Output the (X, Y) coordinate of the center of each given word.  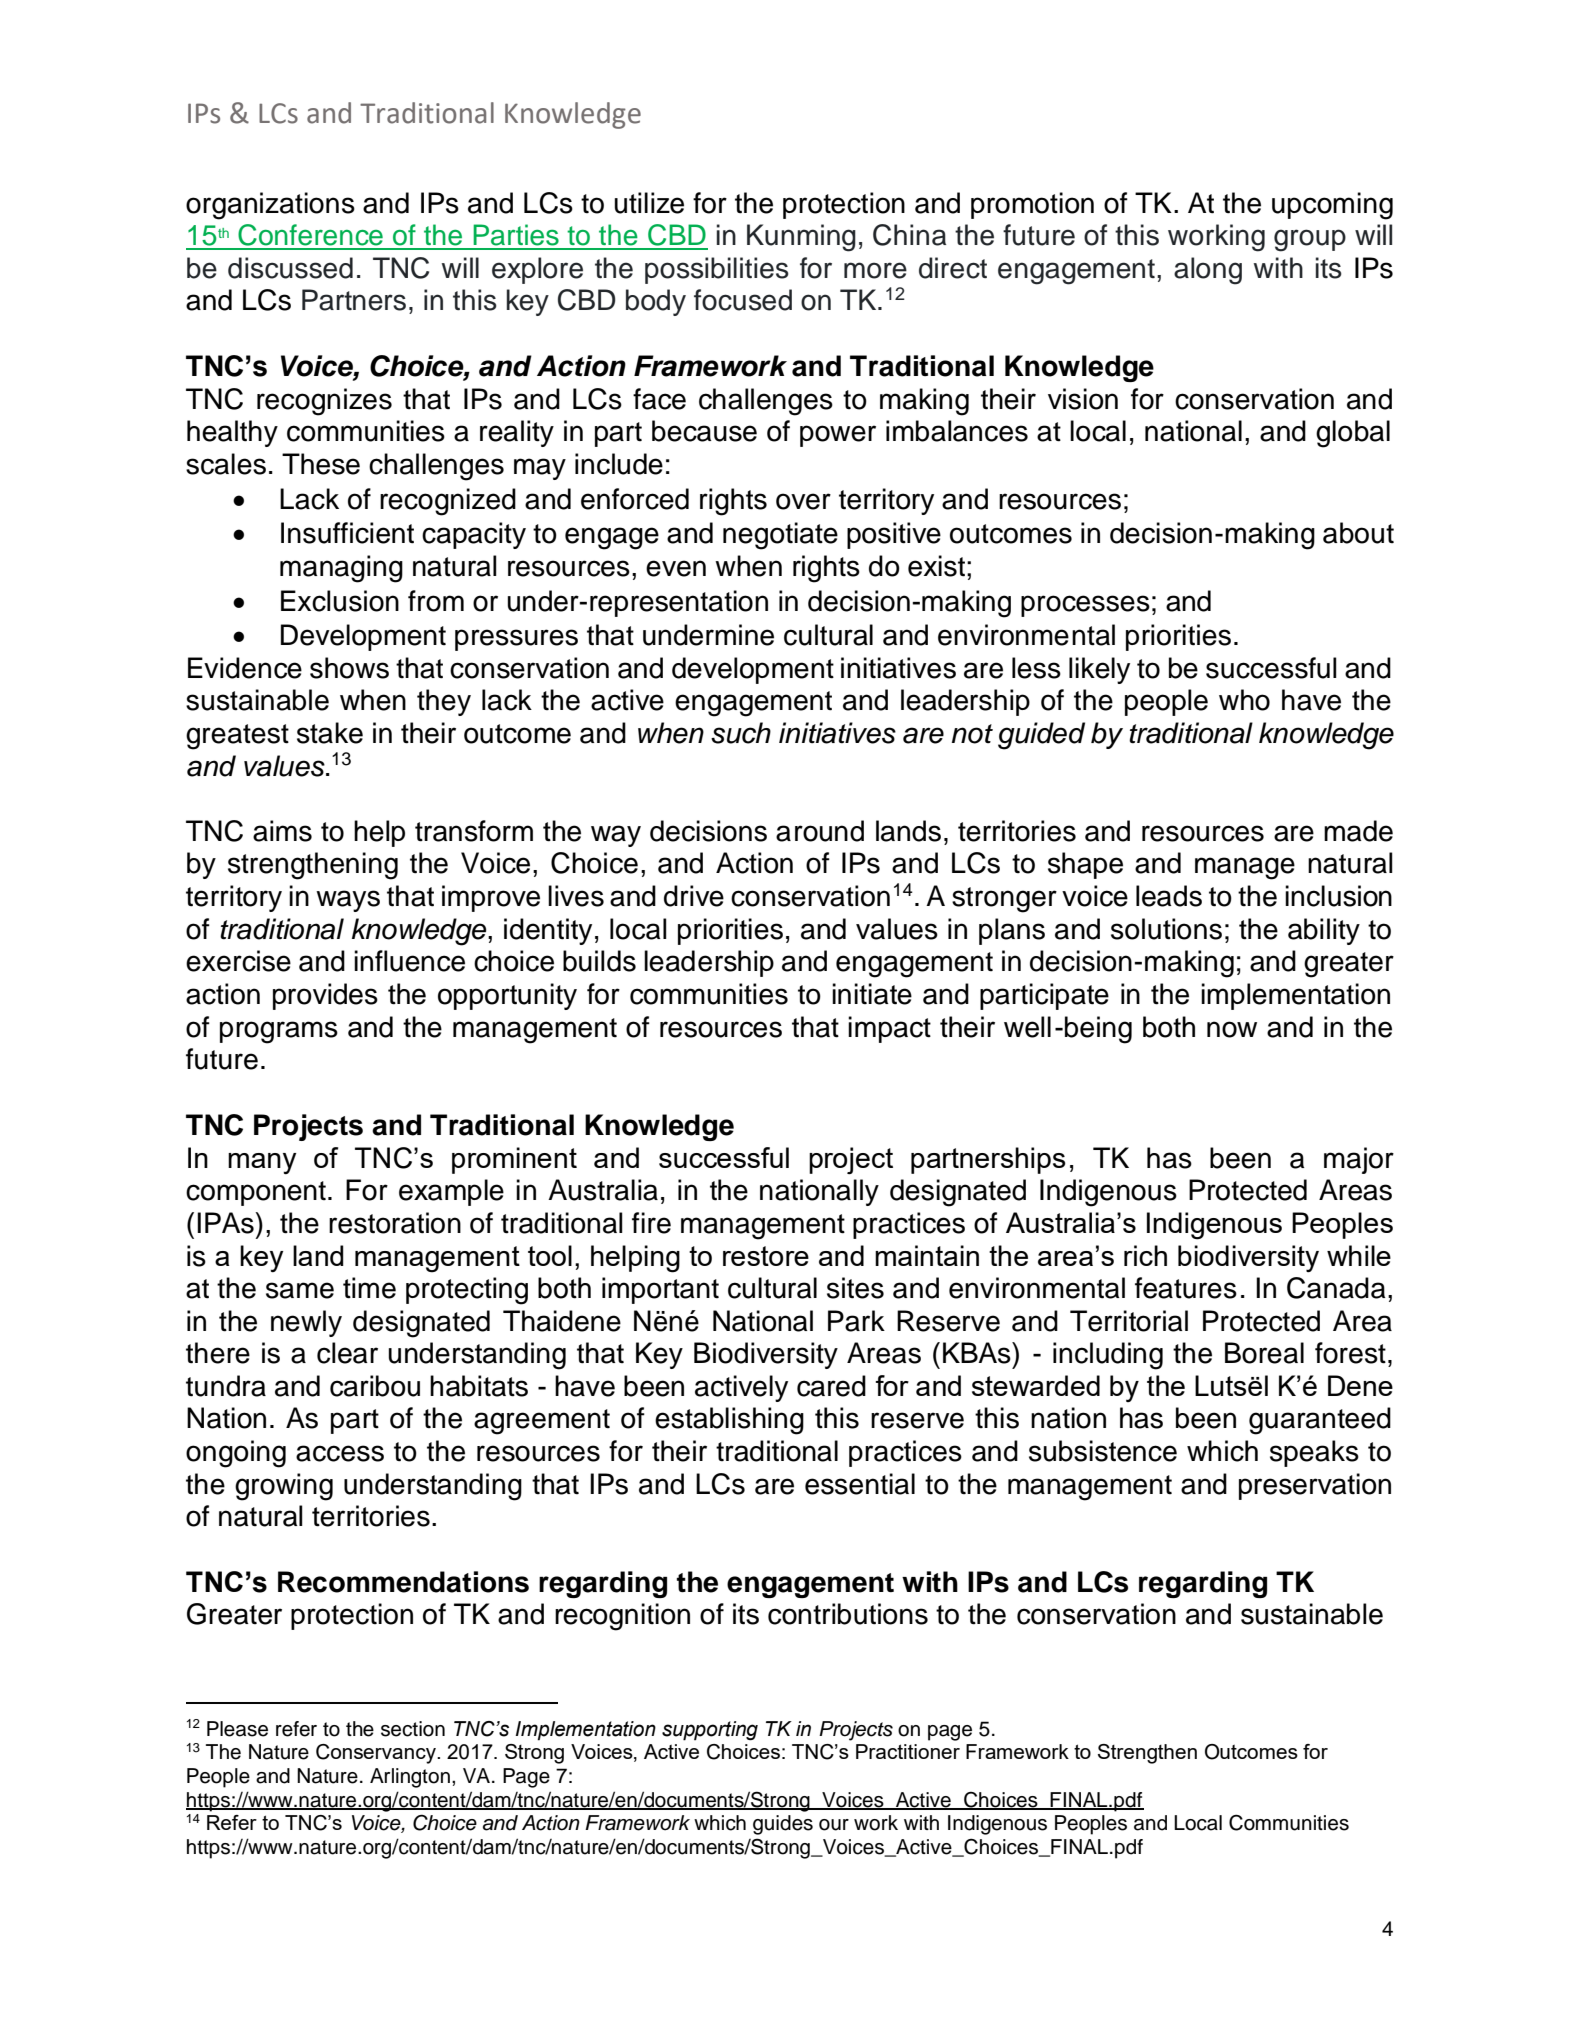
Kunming (801, 238)
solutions (1166, 929)
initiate (872, 994)
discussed (290, 268)
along (1208, 271)
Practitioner (908, 1751)
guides (783, 1825)
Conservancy (377, 1754)
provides (325, 996)
